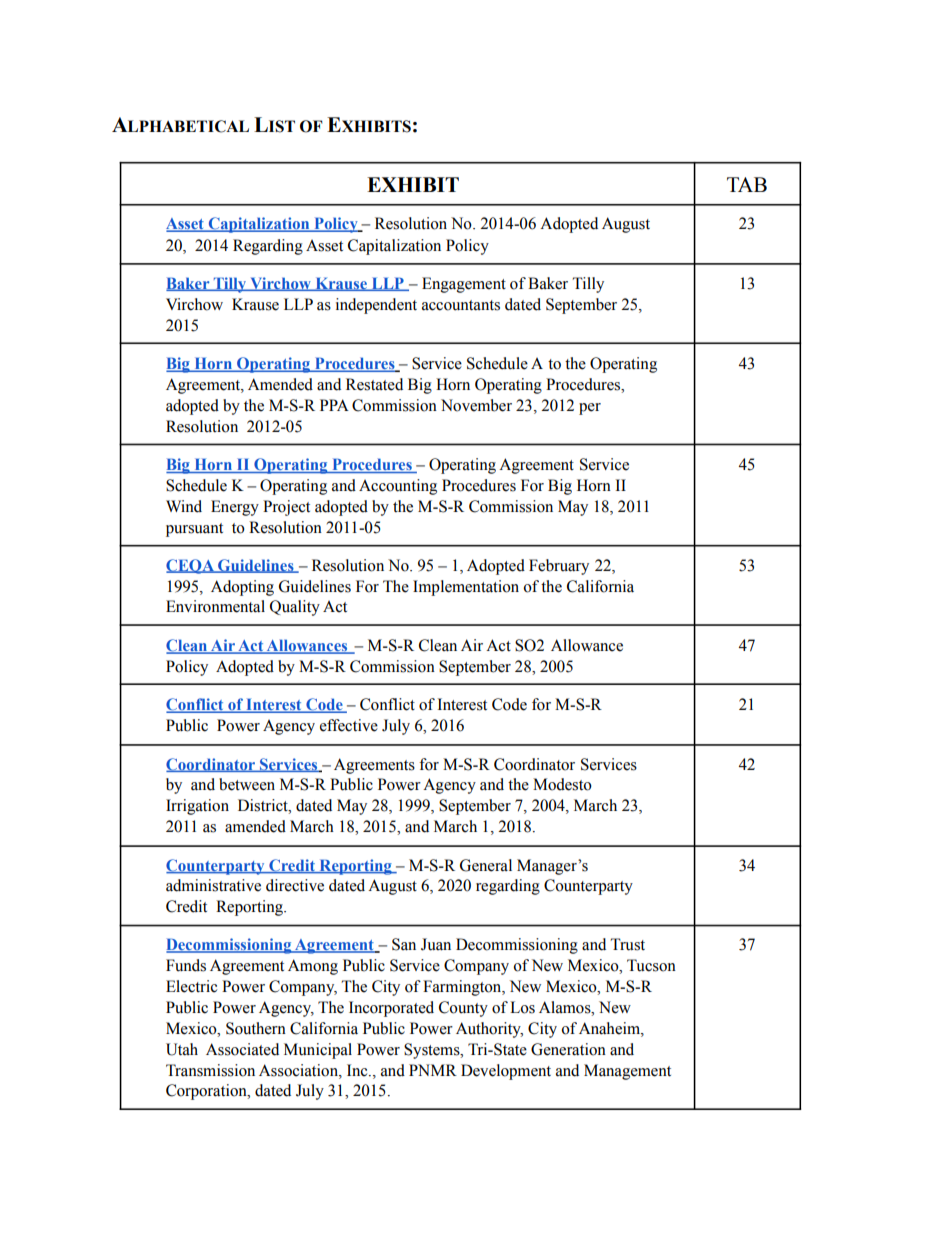 This page has width=952, height=1233. Describe the element at coordinates (464, 285) in the page. I see `Engagement` at that location.
